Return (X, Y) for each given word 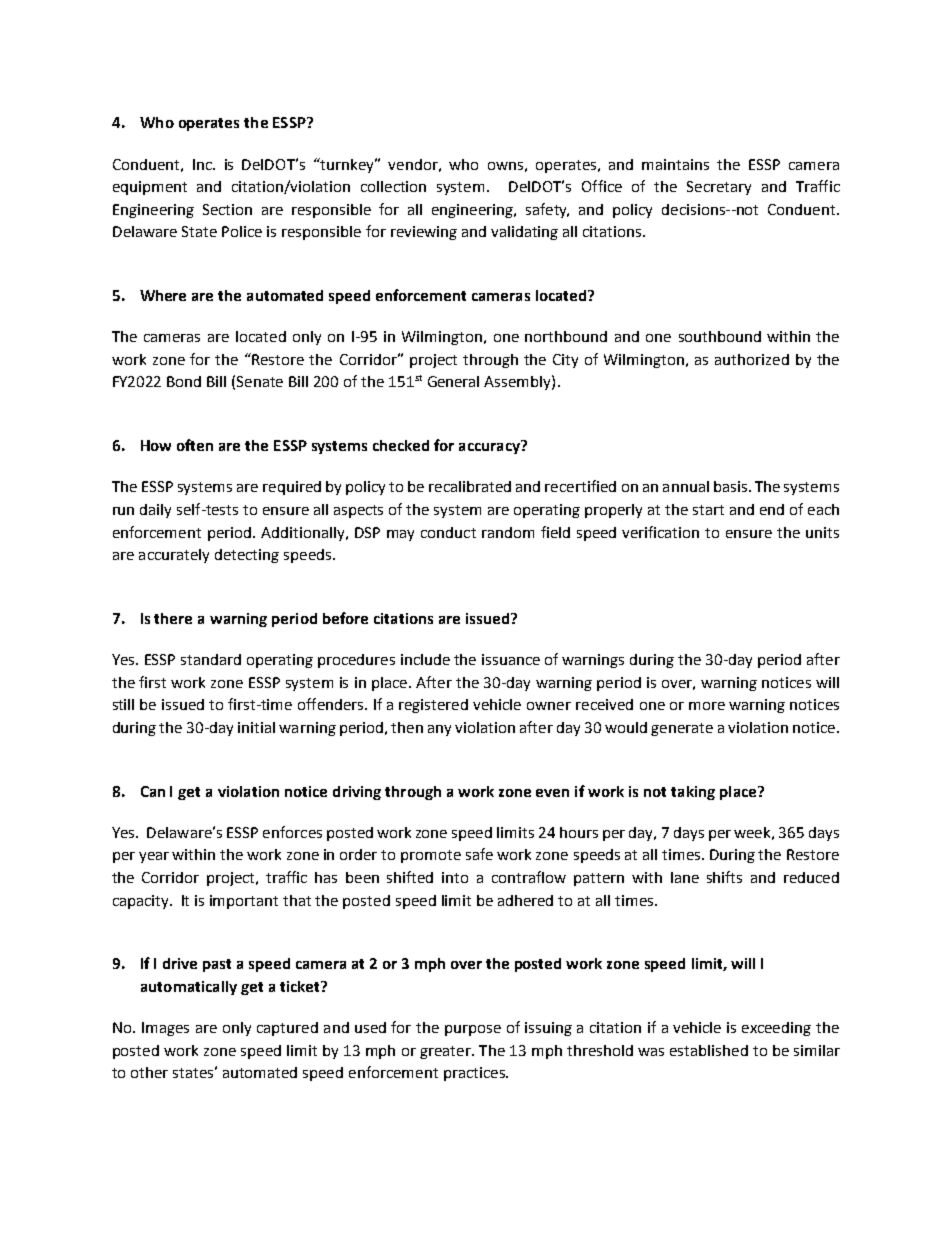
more (707, 706)
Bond (184, 381)
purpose (473, 1030)
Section (227, 209)
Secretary (719, 188)
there (173, 618)
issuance (511, 659)
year (154, 857)
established (709, 1050)
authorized (752, 359)
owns (505, 166)
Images (165, 1029)
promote (431, 856)
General (453, 381)
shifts (724, 877)
